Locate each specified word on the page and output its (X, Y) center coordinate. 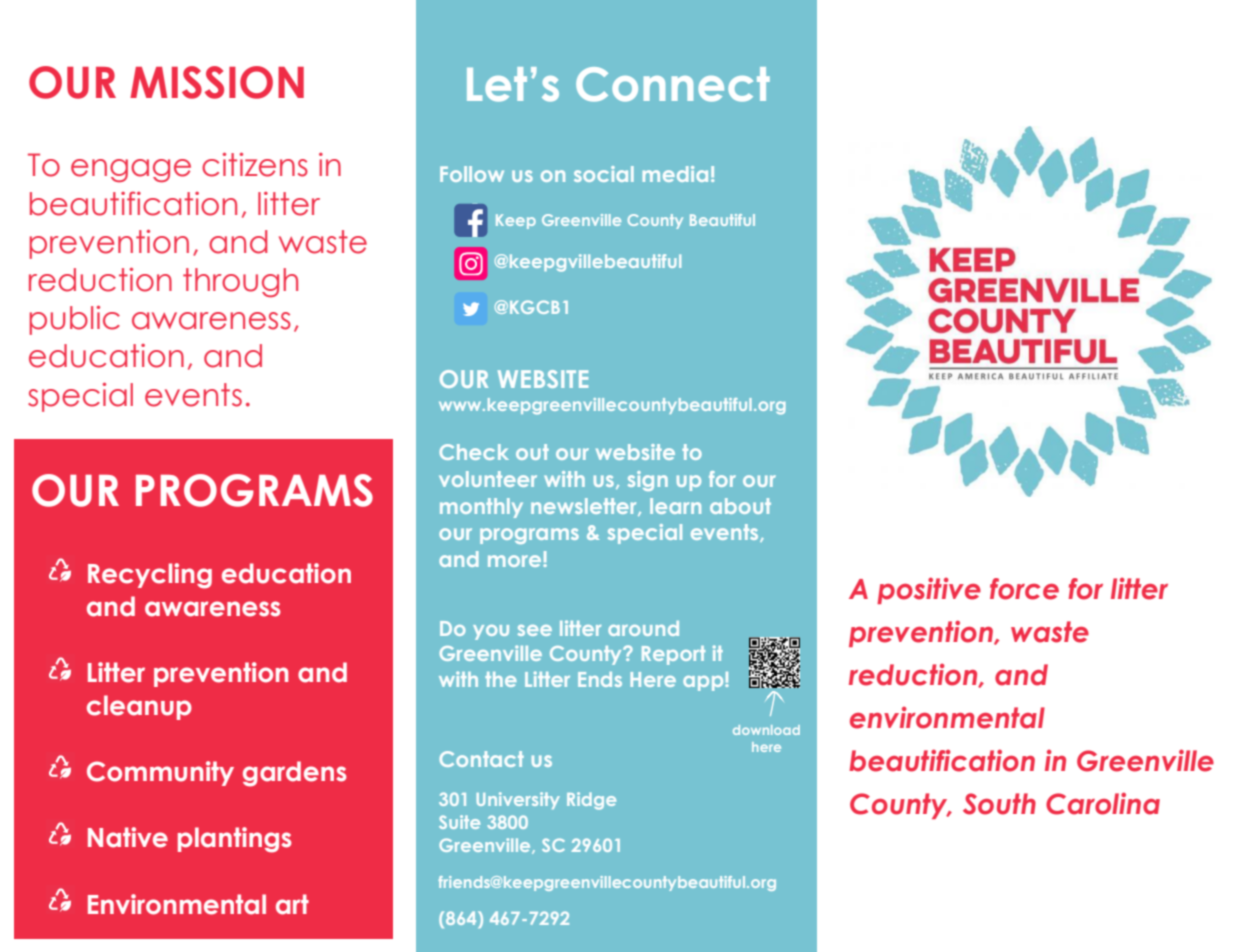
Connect (673, 84)
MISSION (217, 82)
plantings (235, 840)
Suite (459, 822)
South (999, 804)
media (675, 174)
